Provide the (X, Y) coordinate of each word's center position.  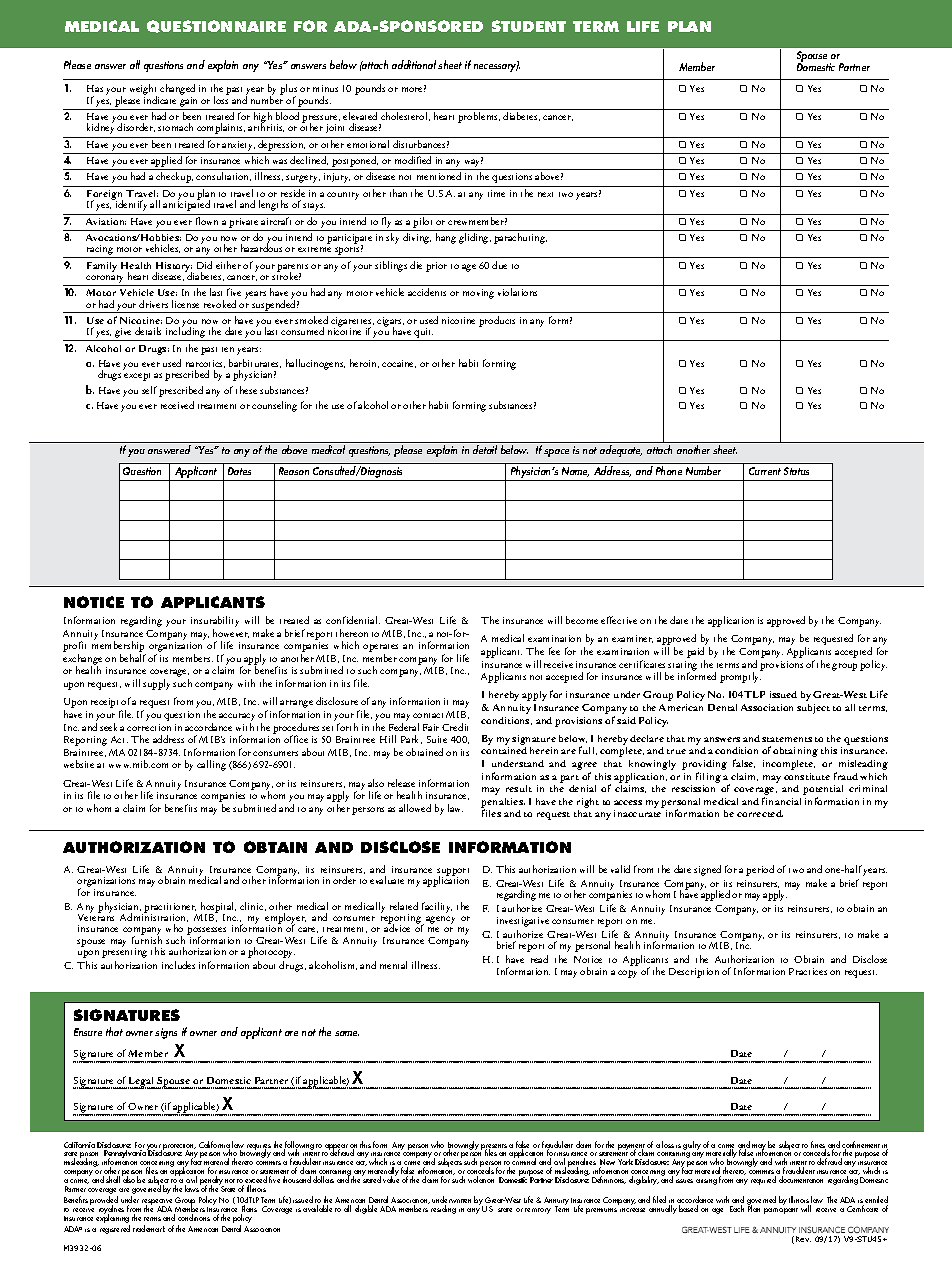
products (497, 321)
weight (144, 91)
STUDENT (529, 26)
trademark (149, 1228)
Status (796, 471)
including (186, 333)
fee (554, 651)
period (760, 870)
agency (440, 920)
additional (414, 64)
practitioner (169, 909)
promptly (740, 677)
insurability (215, 623)
